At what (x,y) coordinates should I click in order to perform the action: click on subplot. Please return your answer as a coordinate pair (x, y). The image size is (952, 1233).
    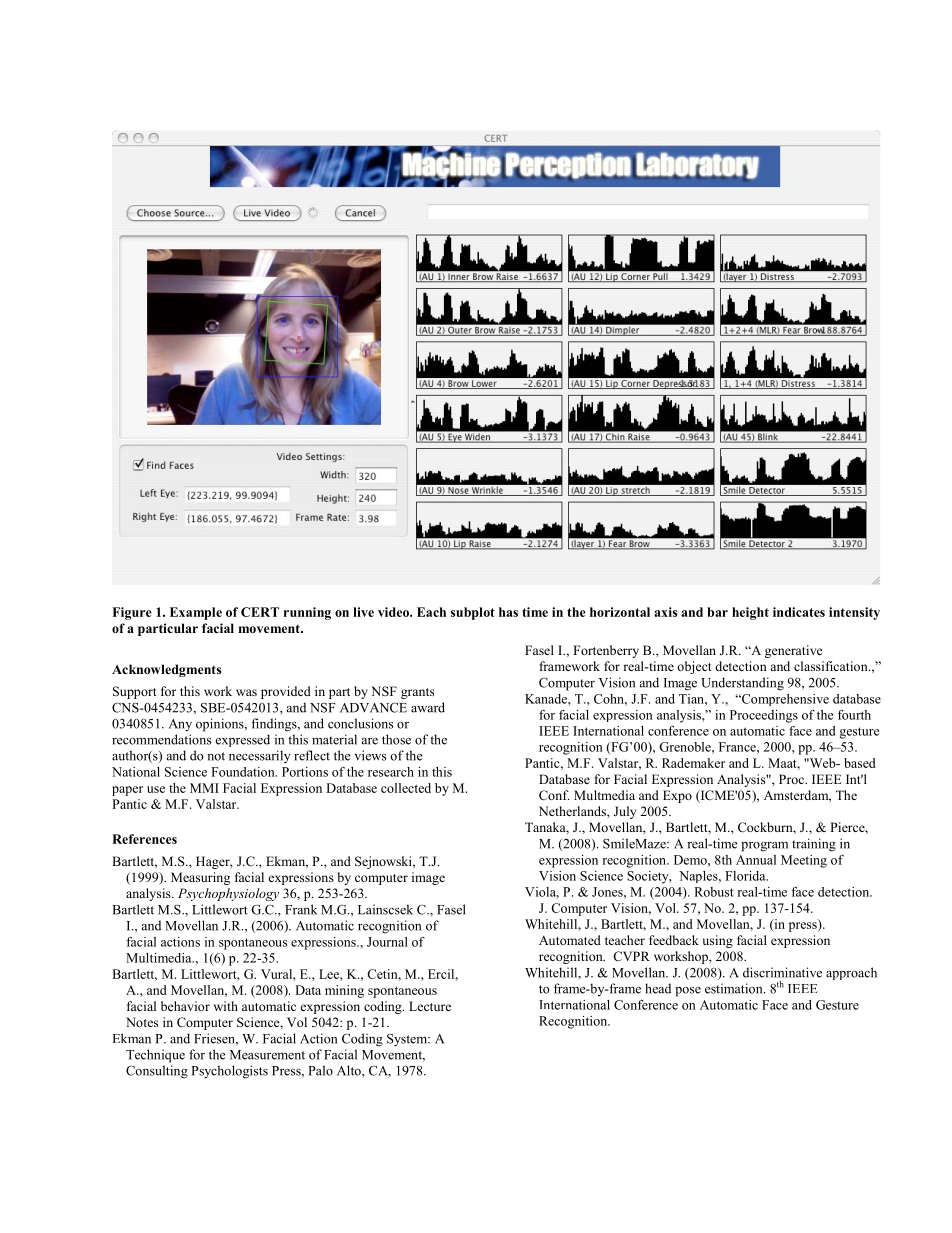
    Looking at the image, I should click on (473, 613).
